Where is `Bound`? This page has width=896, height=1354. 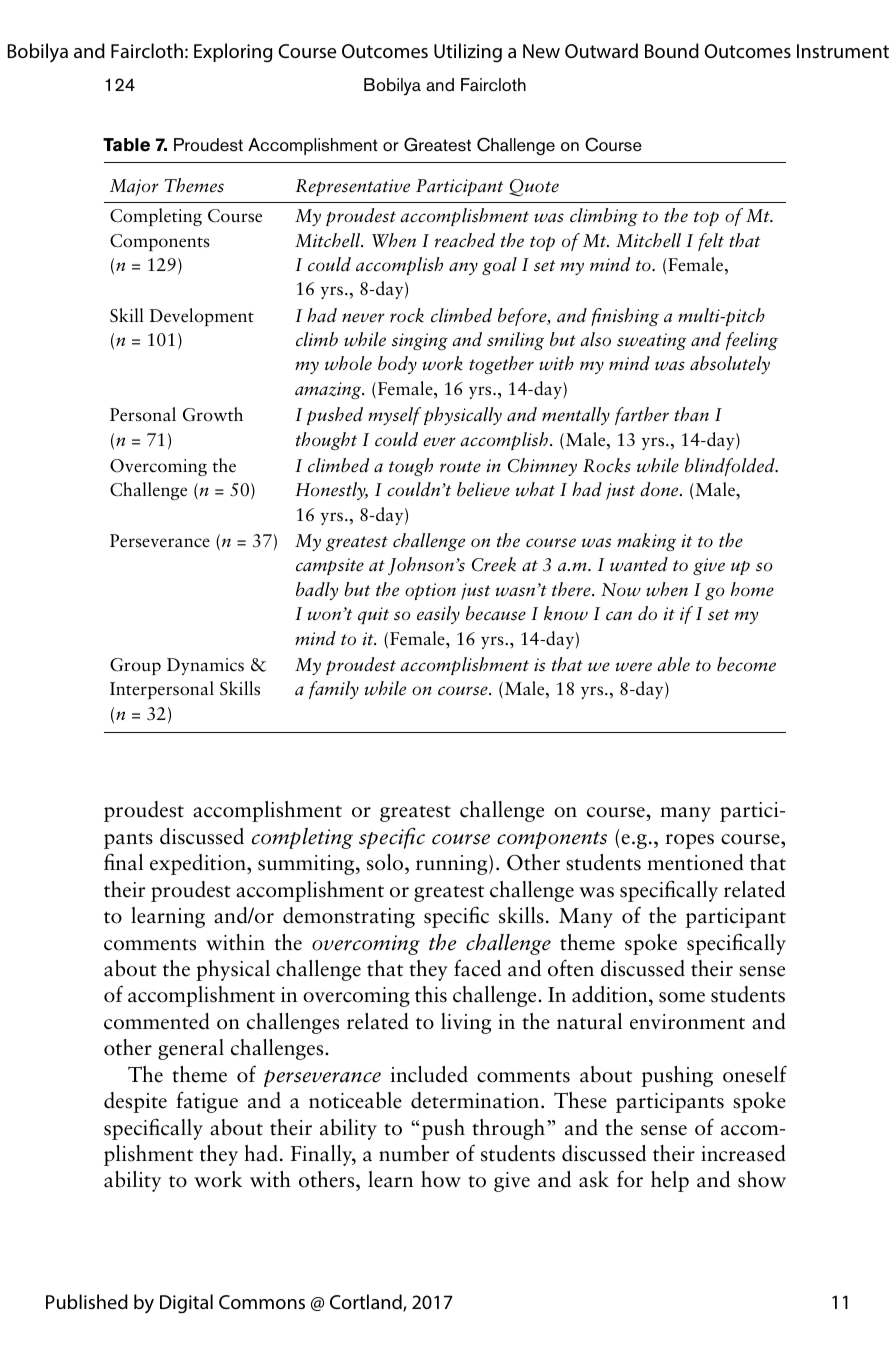 Bound is located at coordinates (672, 50).
